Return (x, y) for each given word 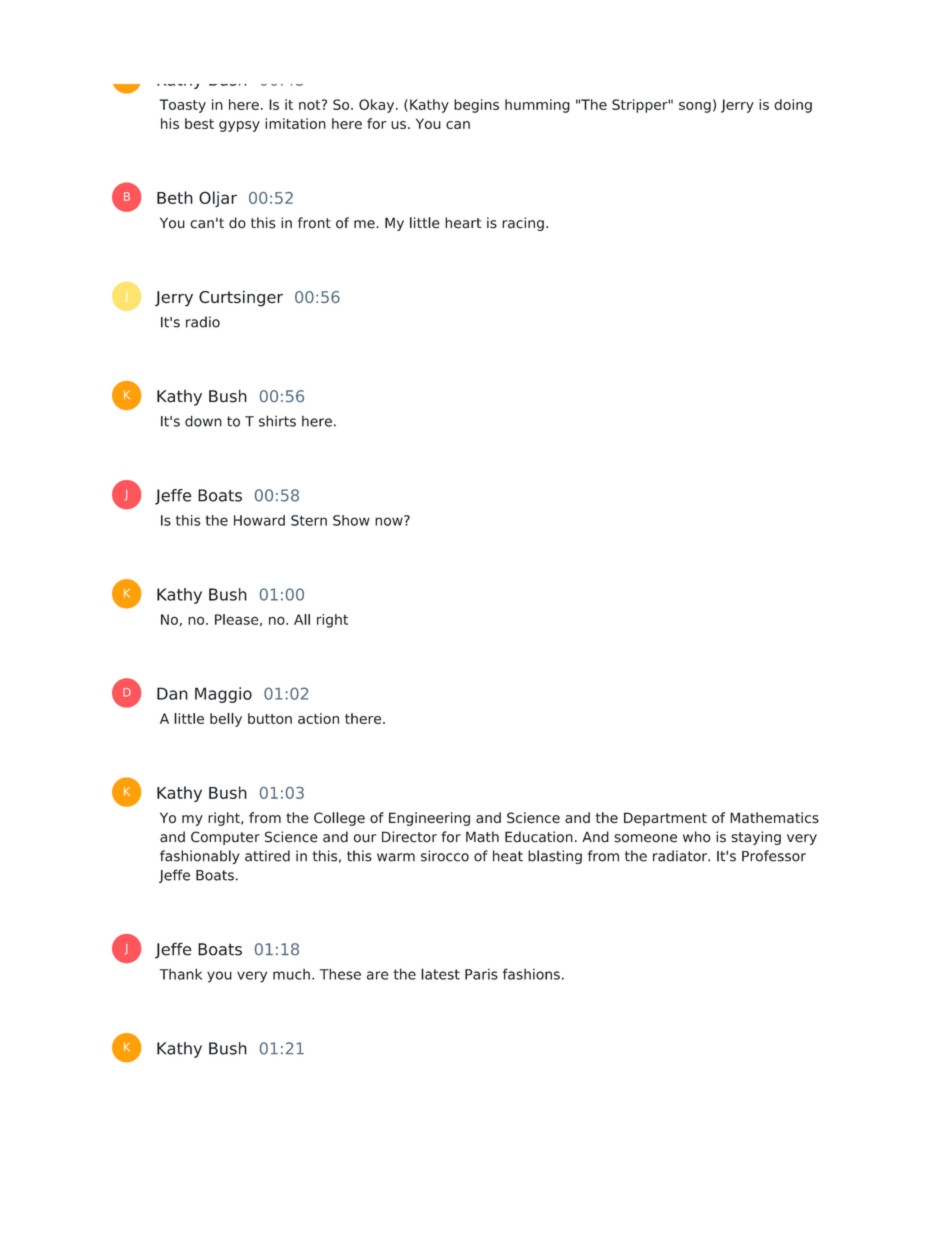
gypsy (239, 126)
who (697, 837)
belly (226, 720)
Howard (259, 520)
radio (203, 322)
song (695, 107)
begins (476, 106)
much (291, 974)
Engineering (429, 819)
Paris (481, 974)
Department (665, 819)
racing (523, 224)
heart (463, 223)
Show (351, 520)
